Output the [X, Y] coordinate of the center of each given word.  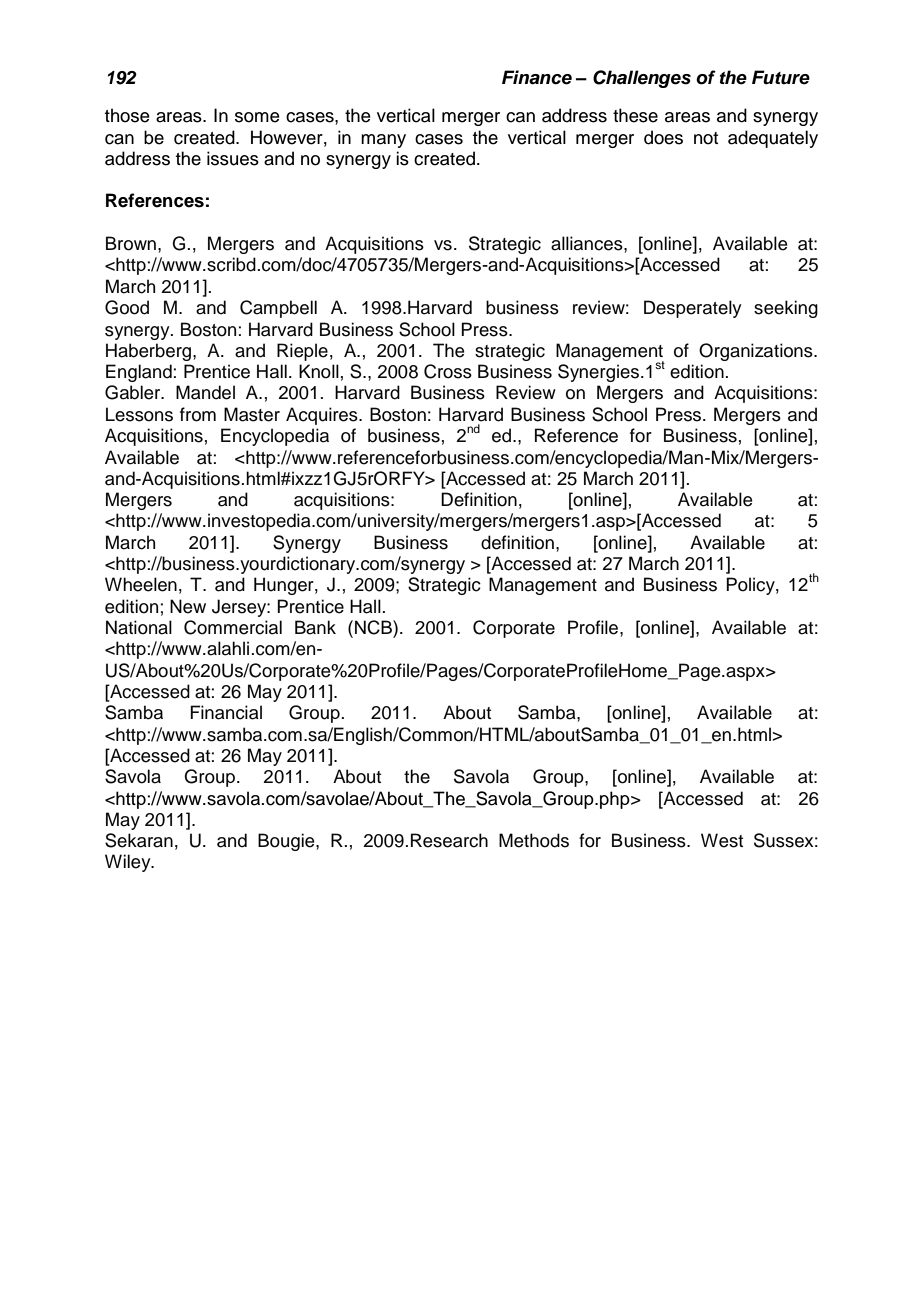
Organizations [757, 352]
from [198, 414]
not [706, 138]
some [257, 117]
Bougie [287, 842]
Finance [537, 77]
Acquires [323, 416]
